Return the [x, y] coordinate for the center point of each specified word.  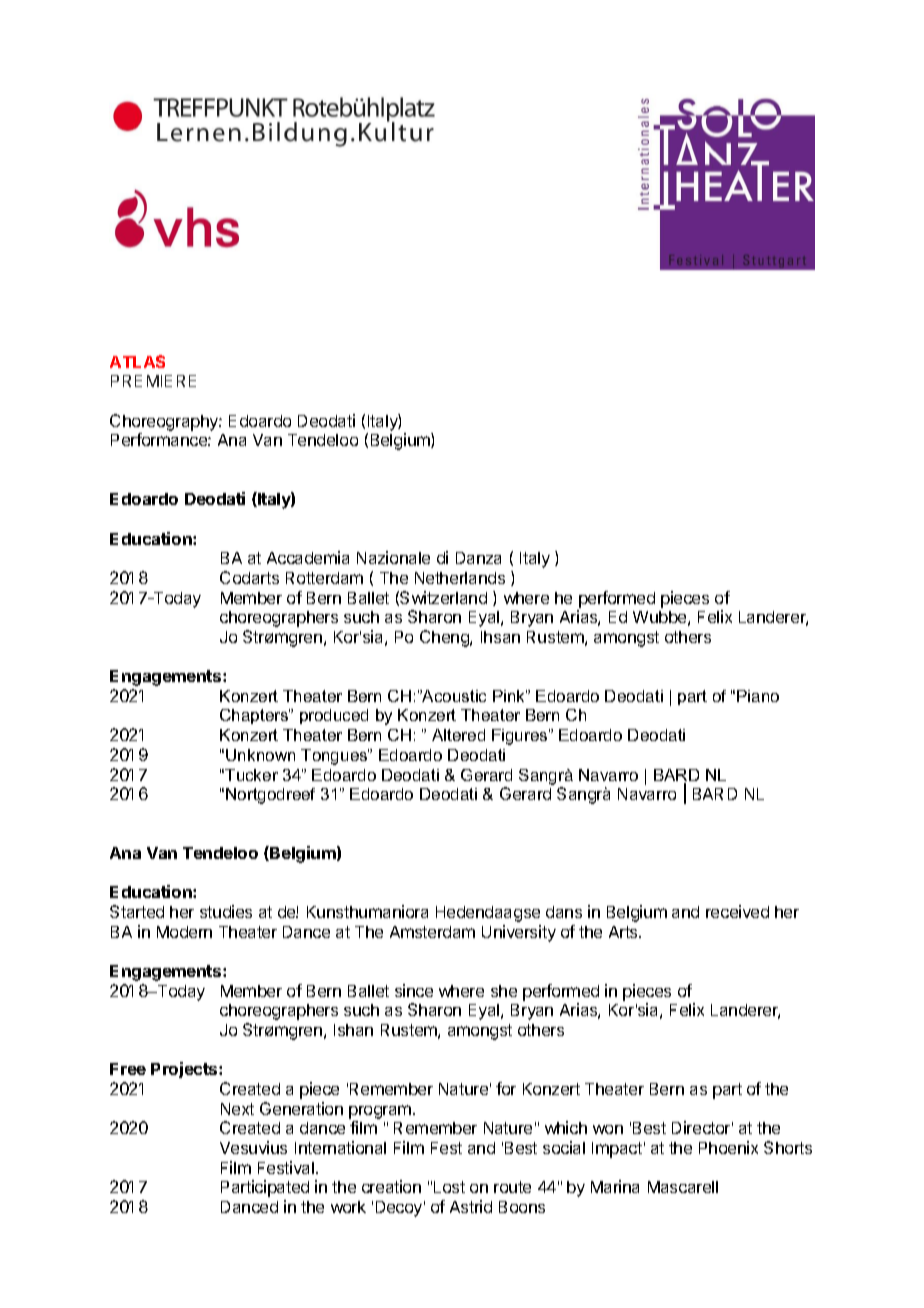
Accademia [308, 557]
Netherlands [460, 578]
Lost [449, 1187]
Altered [458, 735]
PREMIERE [153, 381]
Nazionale [393, 557]
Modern [184, 932]
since [414, 990]
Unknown [260, 755]
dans [564, 912]
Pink [510, 696]
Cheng [445, 638]
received [737, 911]
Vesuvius [253, 1147]
